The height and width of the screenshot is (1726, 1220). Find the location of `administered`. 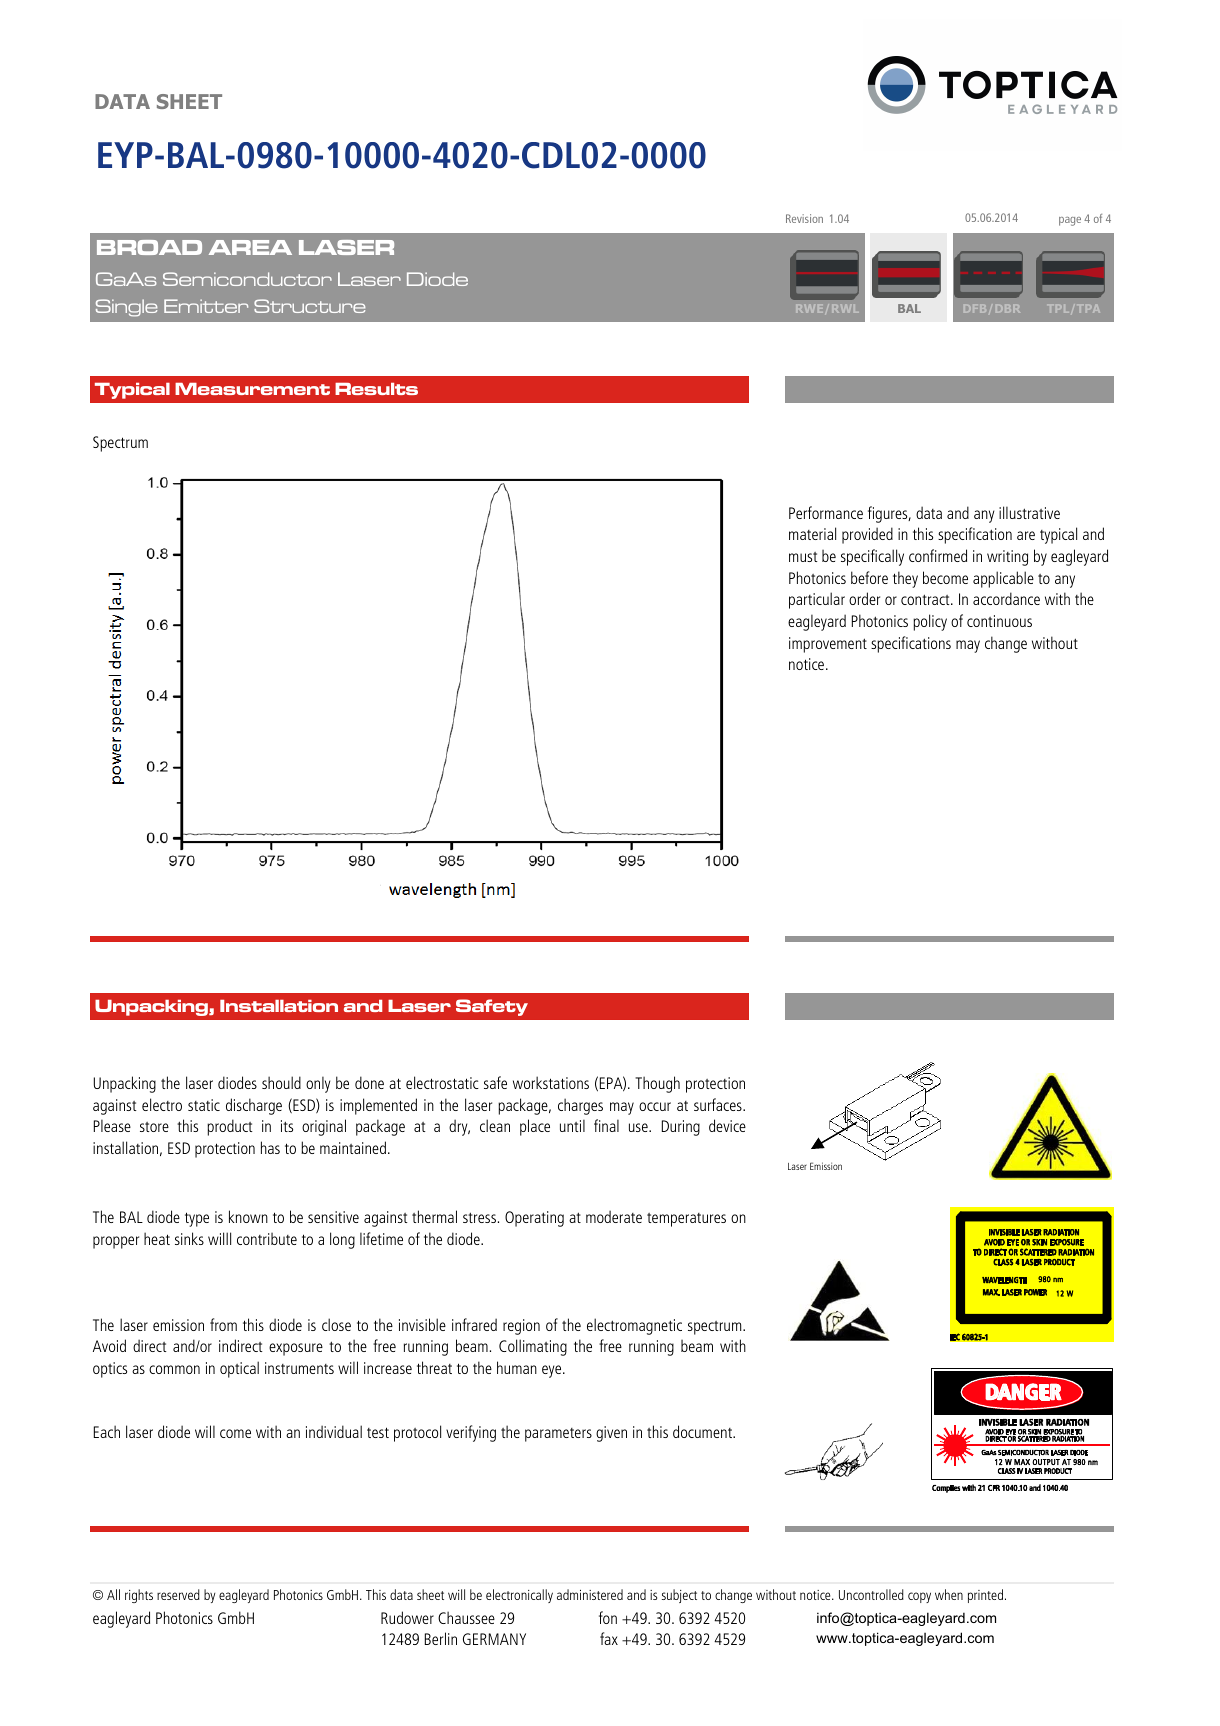

administered is located at coordinates (590, 1594).
